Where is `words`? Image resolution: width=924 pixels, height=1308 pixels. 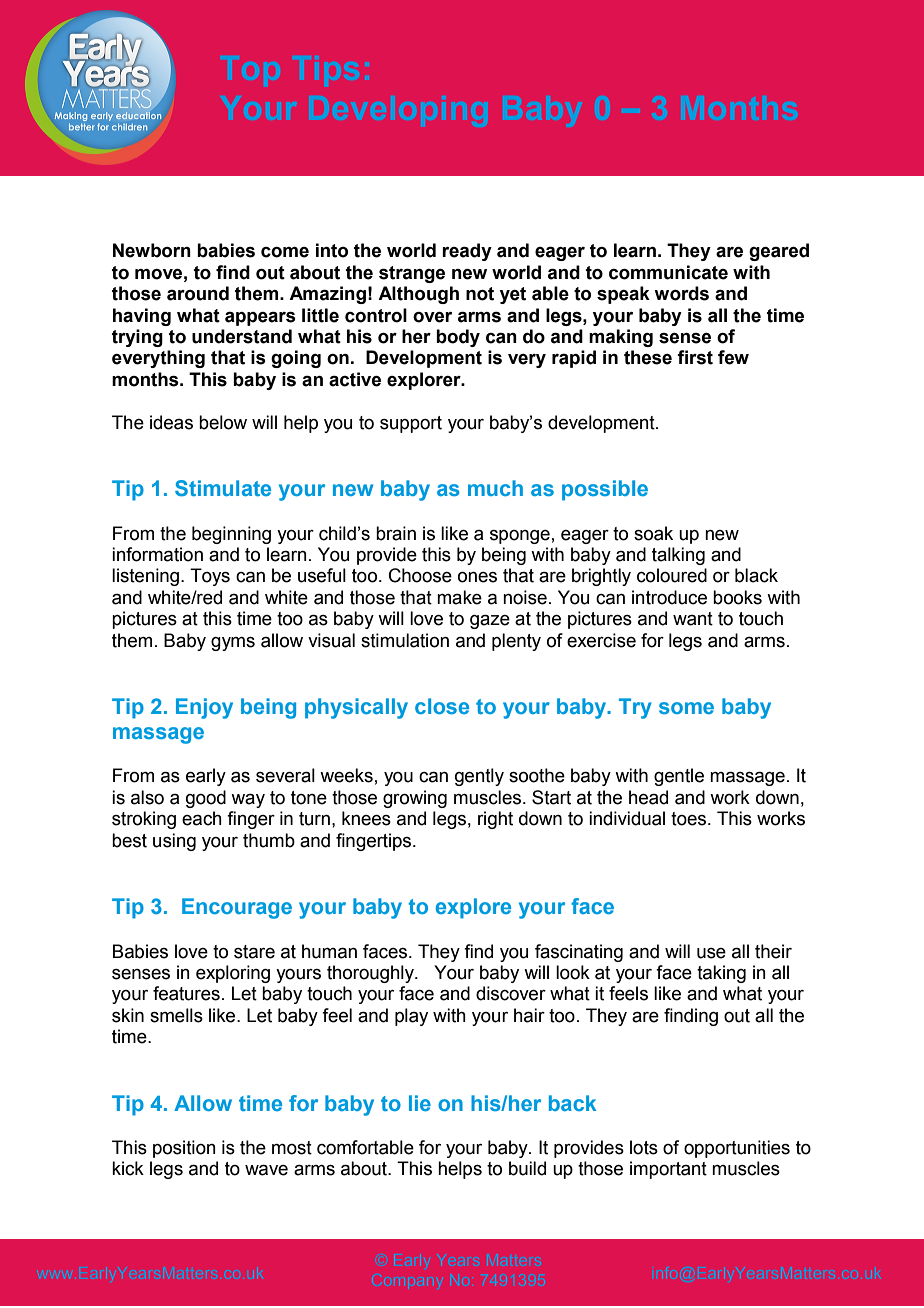
words is located at coordinates (681, 293).
